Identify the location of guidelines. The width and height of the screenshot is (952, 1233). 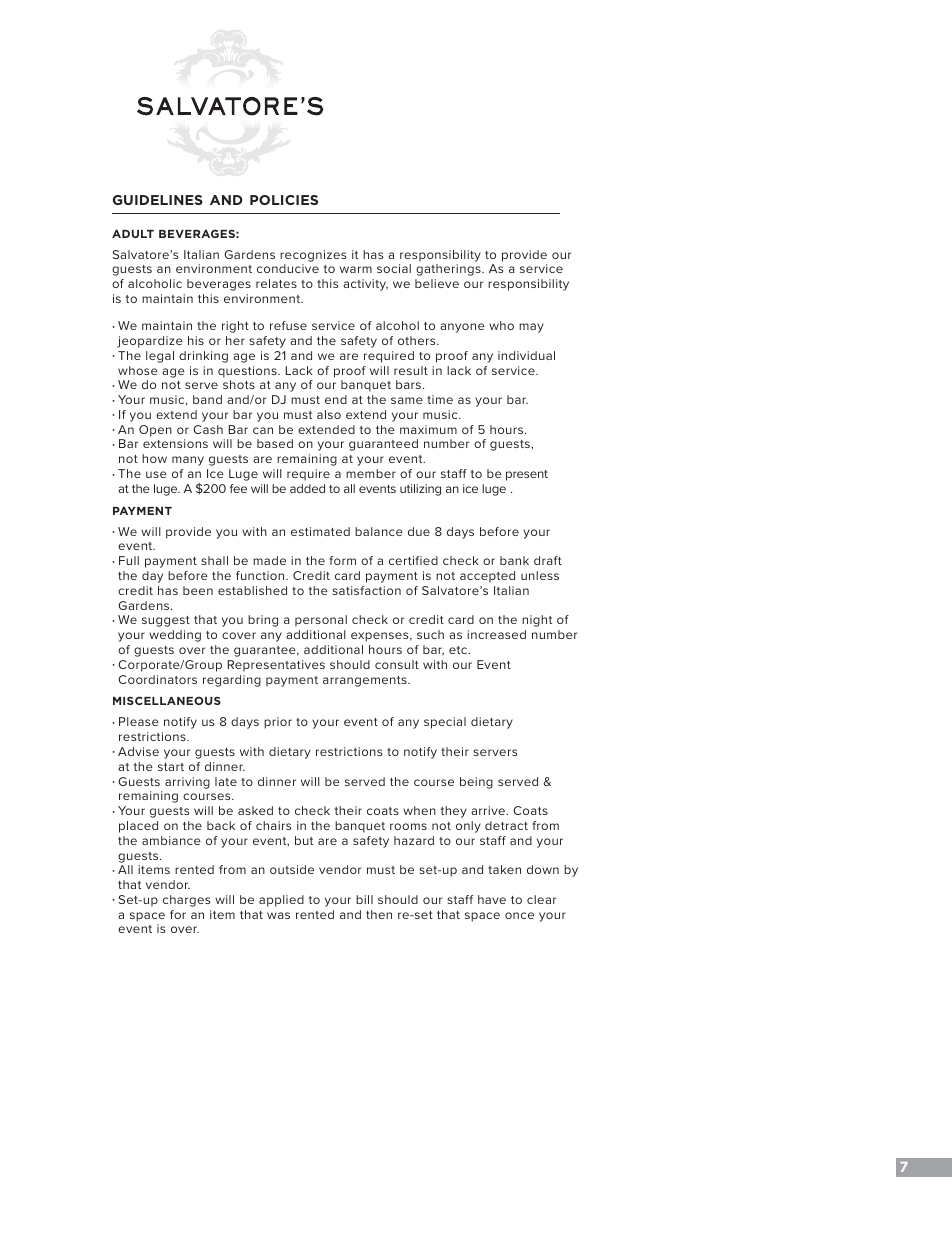
(158, 200).
